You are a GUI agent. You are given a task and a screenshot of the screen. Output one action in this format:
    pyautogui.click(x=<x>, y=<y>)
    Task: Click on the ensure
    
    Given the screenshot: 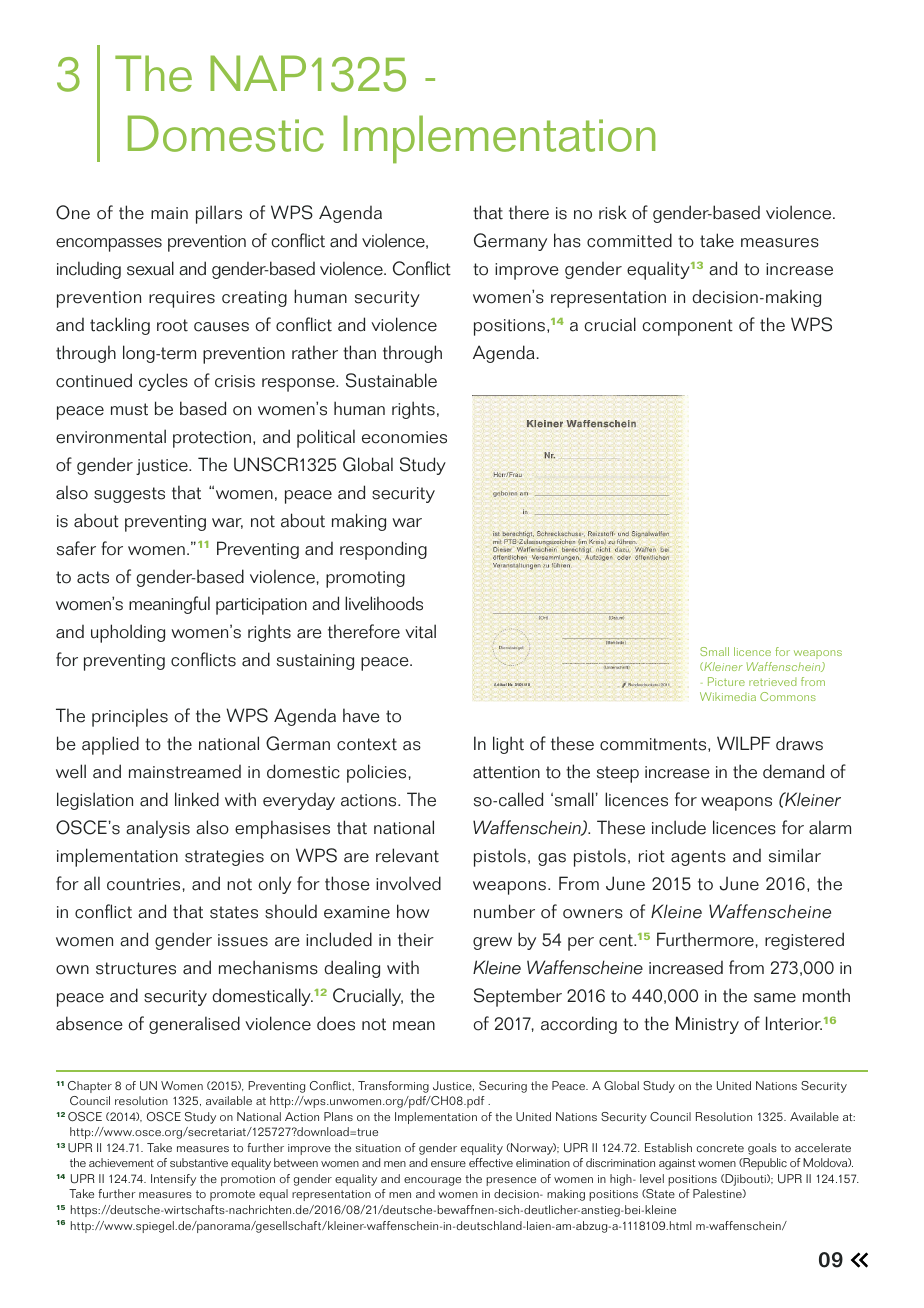 What is the action you would take?
    pyautogui.click(x=448, y=1164)
